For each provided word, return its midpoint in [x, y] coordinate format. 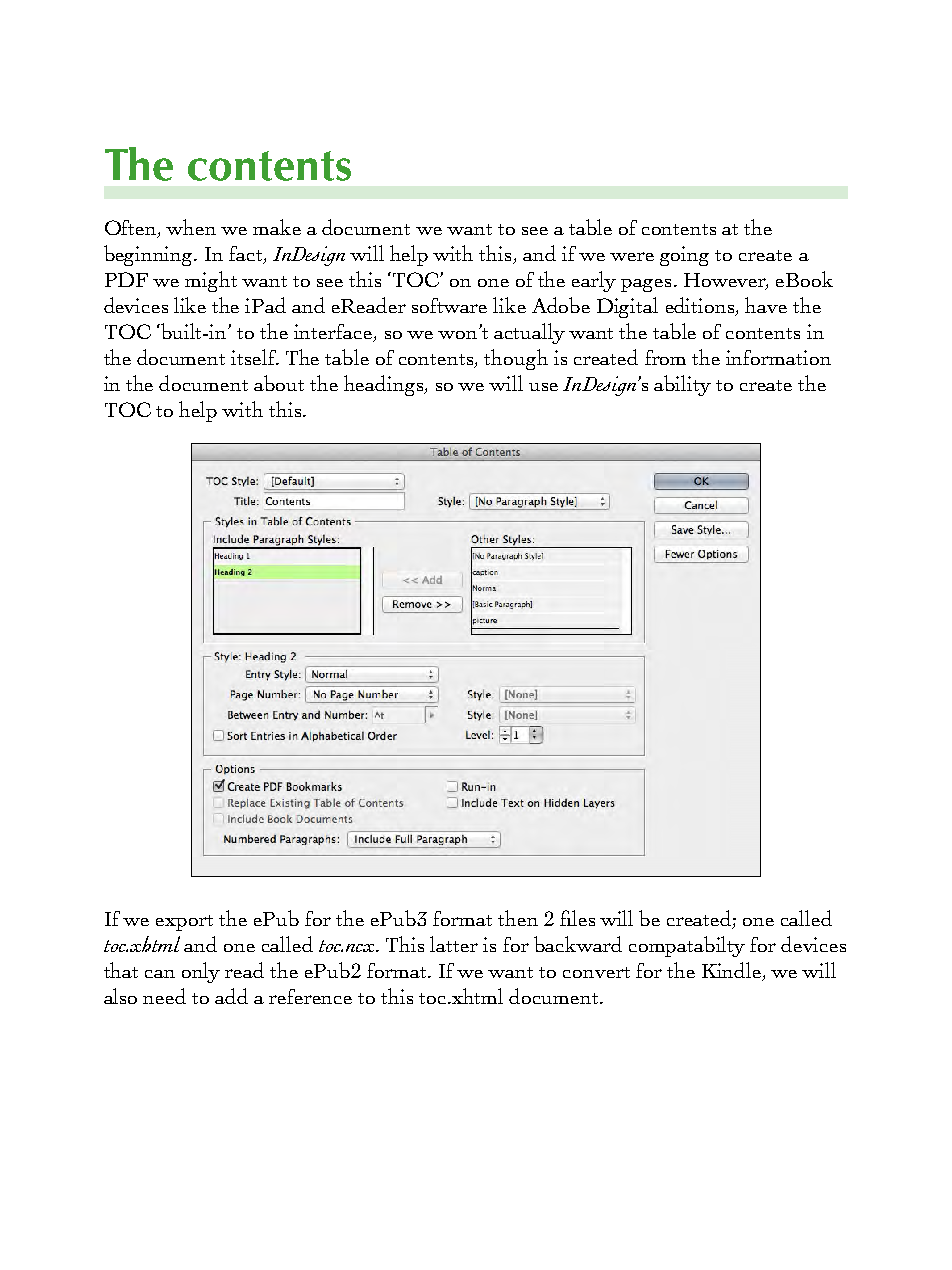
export [184, 923]
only [201, 972]
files [577, 918]
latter [454, 944]
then [518, 918]
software [449, 305]
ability [682, 385]
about [279, 383]
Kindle [732, 971]
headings [384, 385]
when [191, 227]
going [684, 256]
